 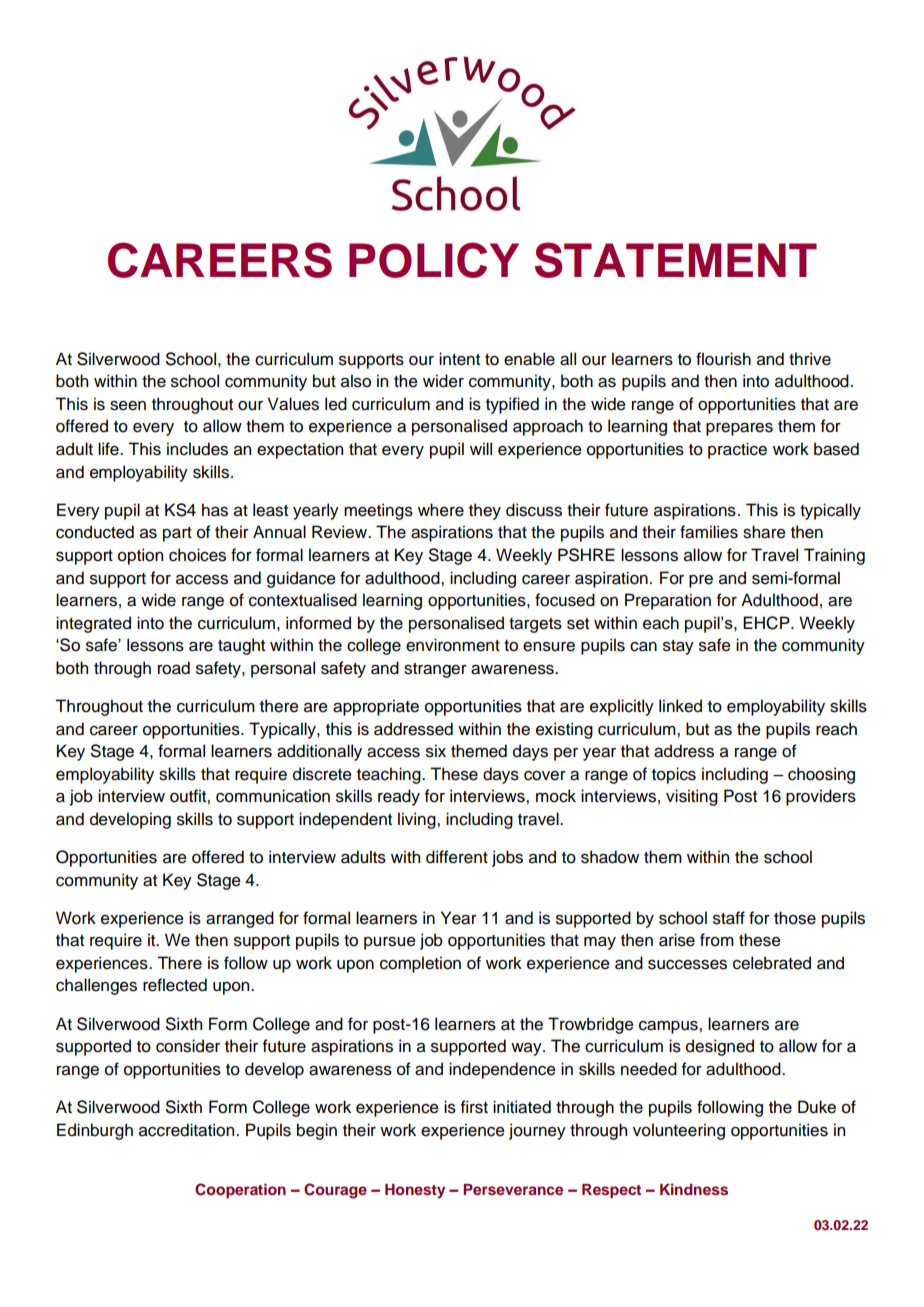 I want to click on appropriate, so click(x=376, y=707).
